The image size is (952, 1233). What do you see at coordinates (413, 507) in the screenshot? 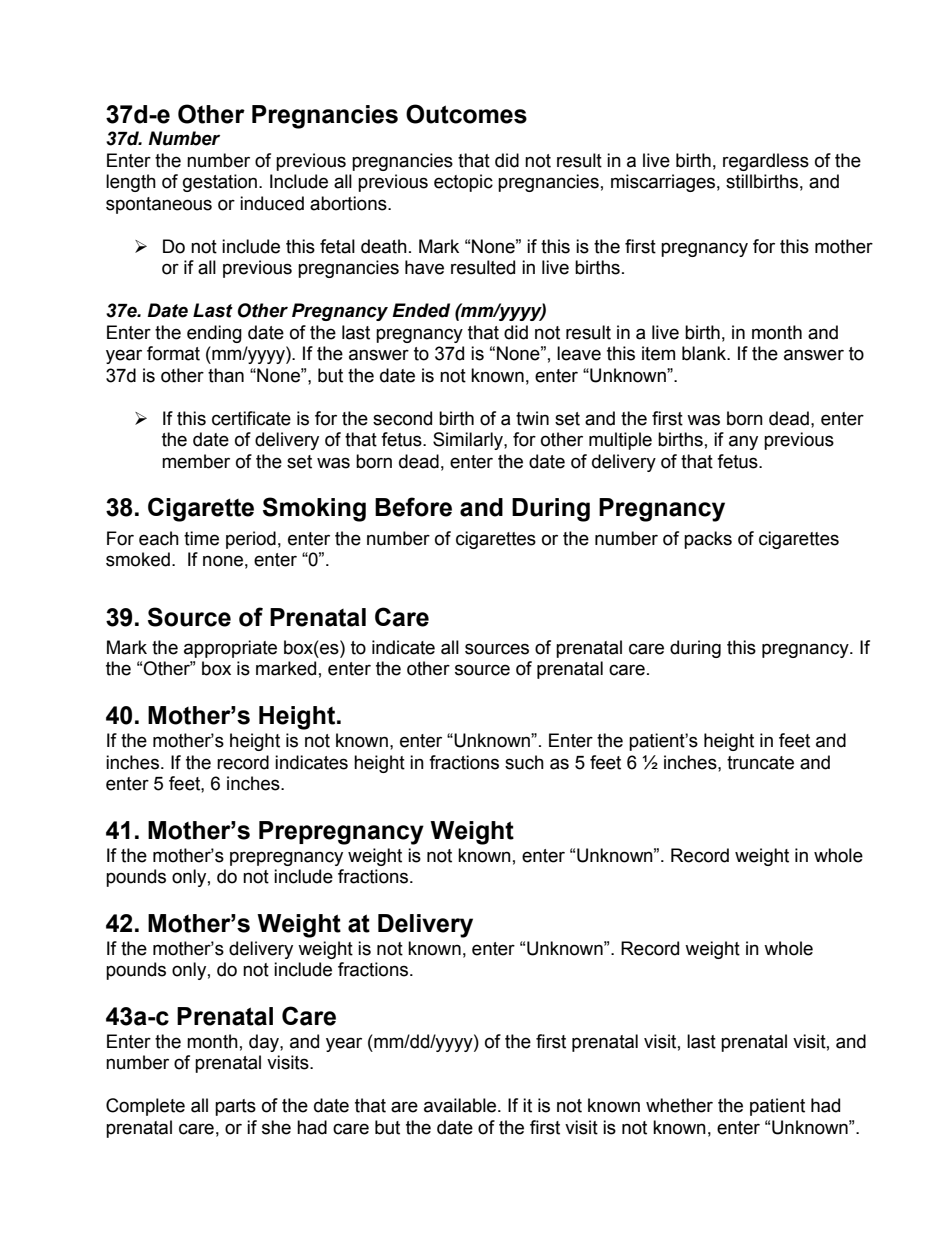
I see `Before` at bounding box center [413, 507].
